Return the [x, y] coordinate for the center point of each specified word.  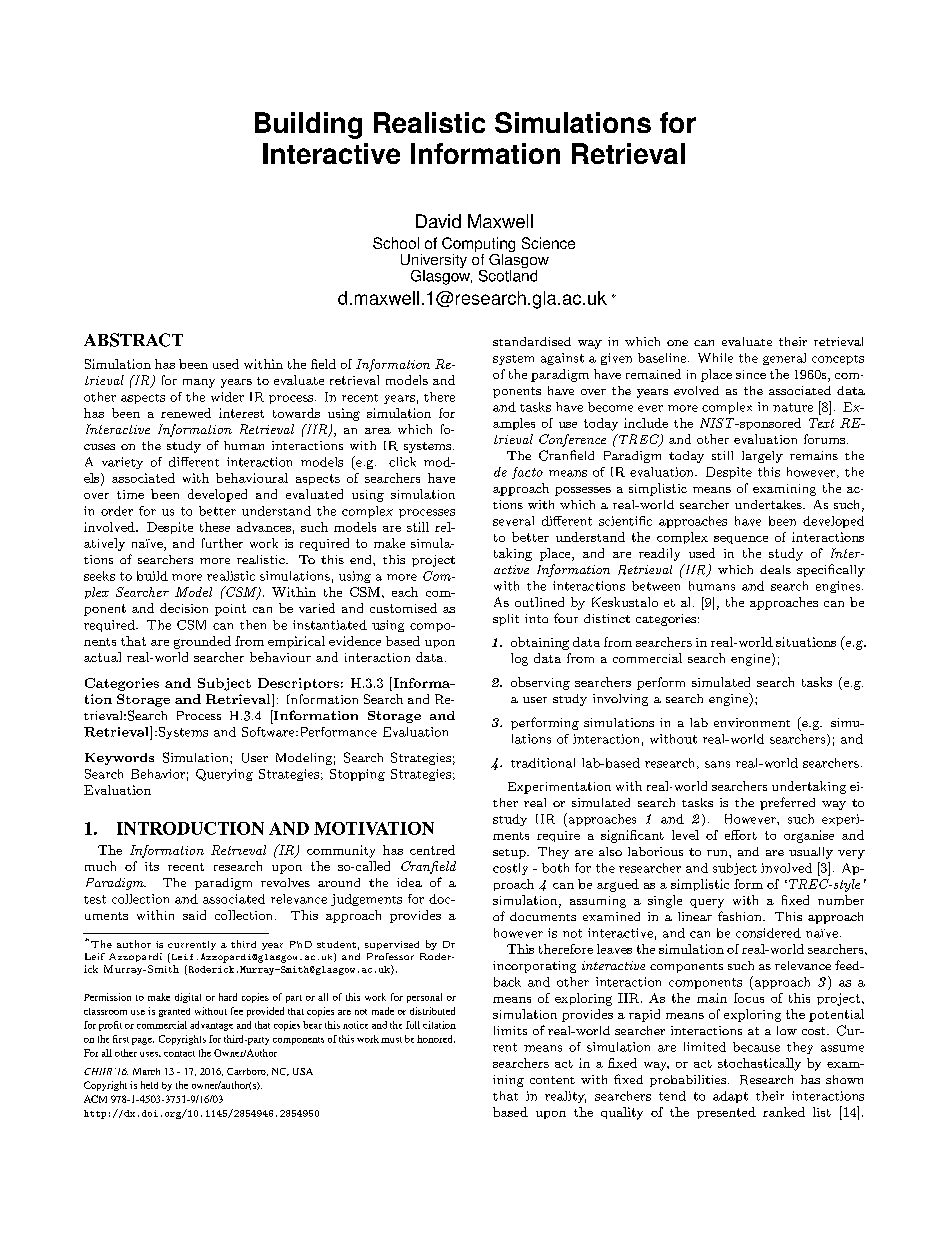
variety [122, 463]
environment [752, 722]
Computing [478, 246]
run [718, 853]
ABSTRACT [133, 340]
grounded [202, 642]
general [784, 359]
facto [527, 473]
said [194, 915]
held [149, 1085]
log [519, 659]
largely [762, 457]
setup [510, 854]
